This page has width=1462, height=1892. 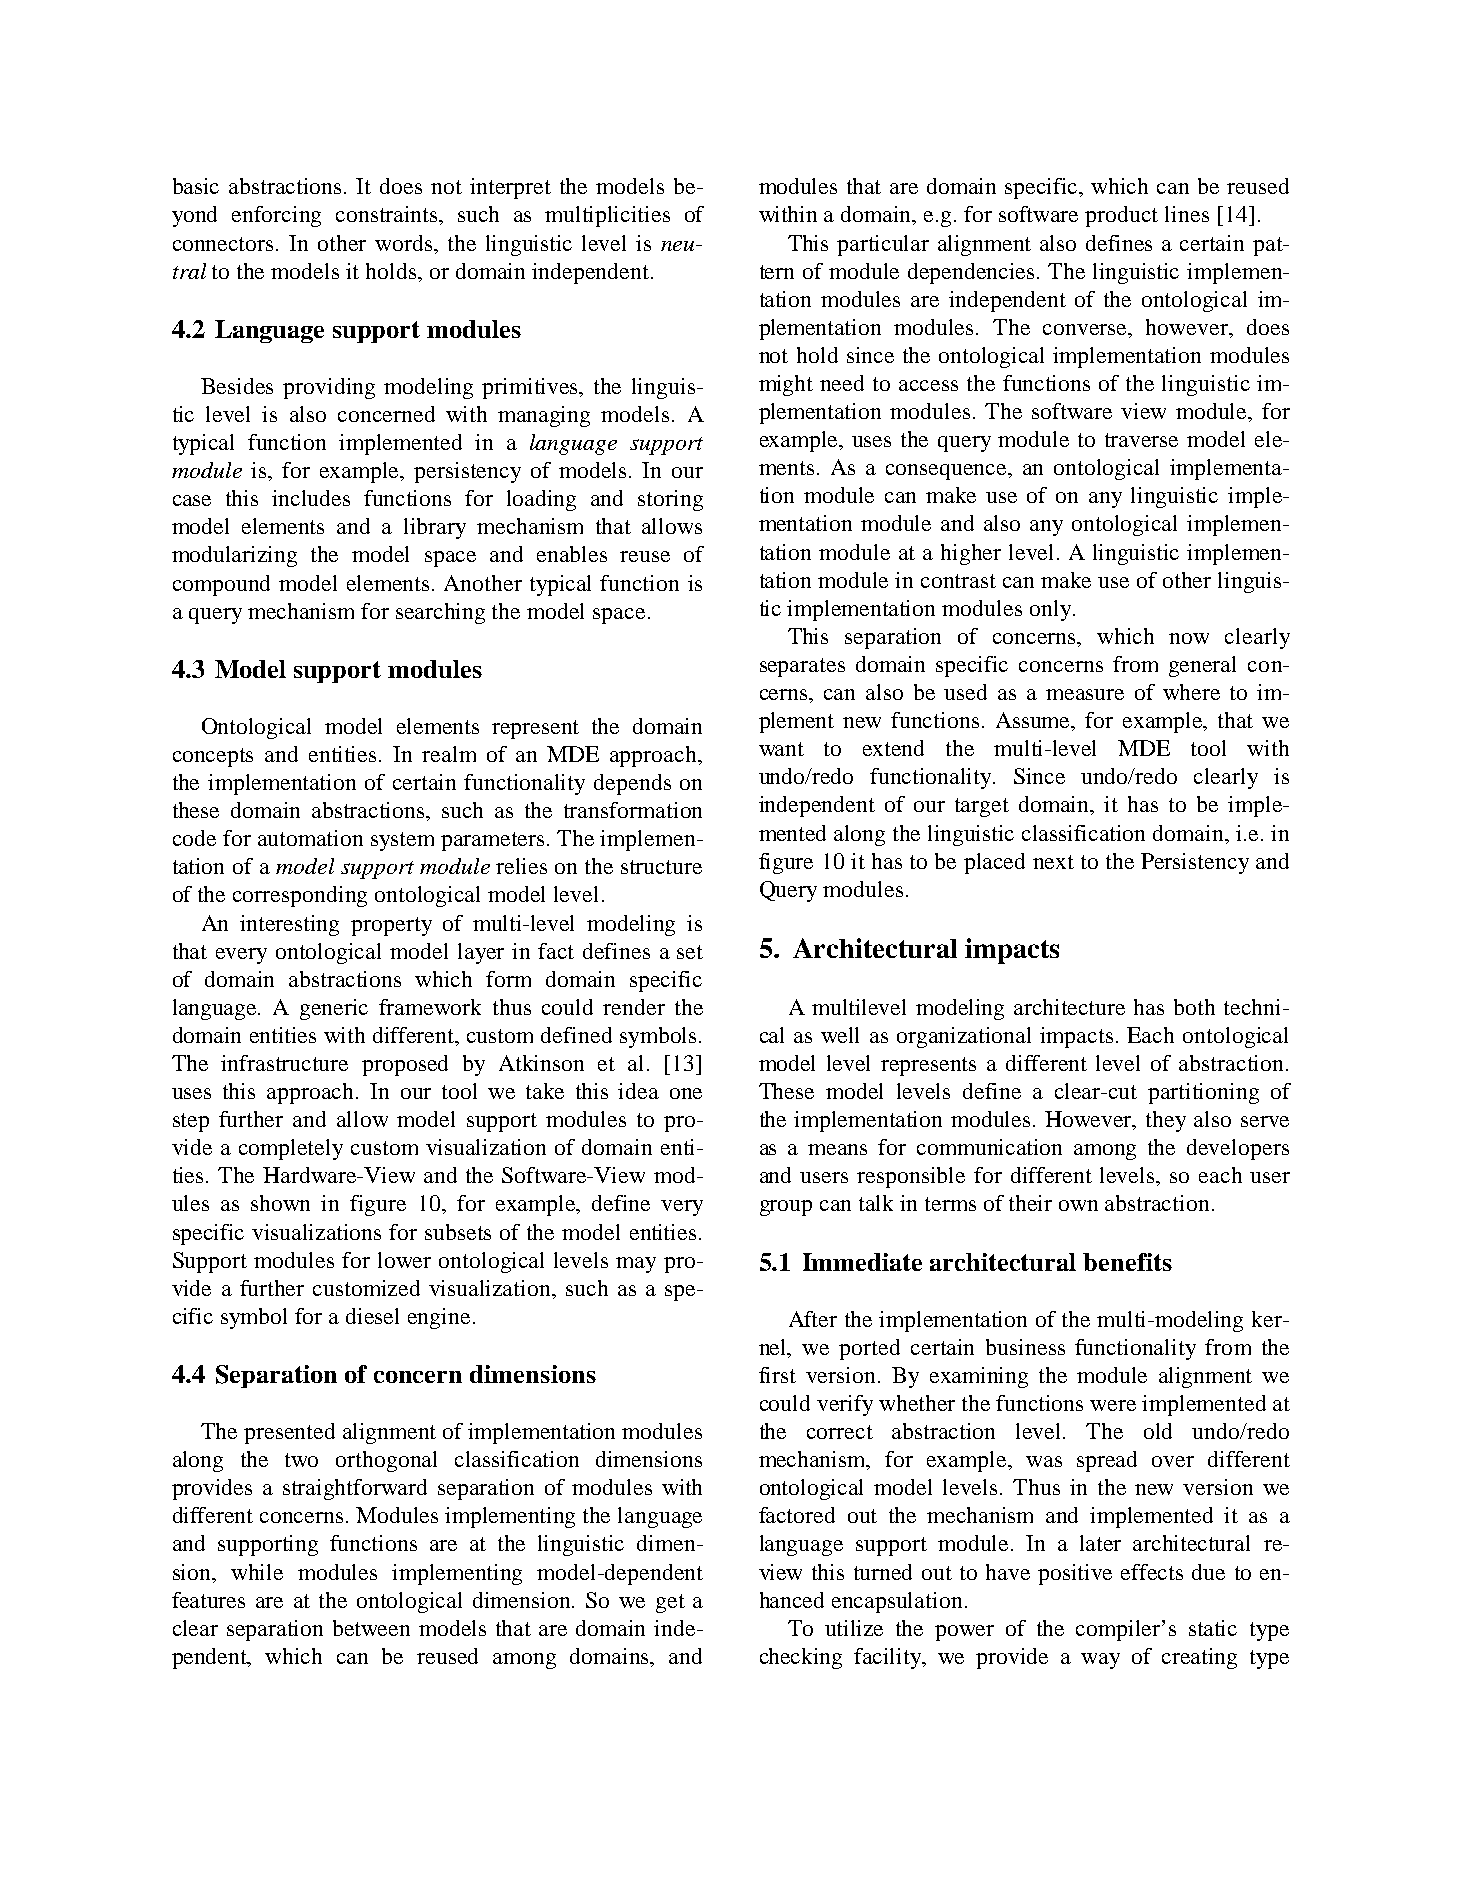 I want to click on product, so click(x=1121, y=216).
